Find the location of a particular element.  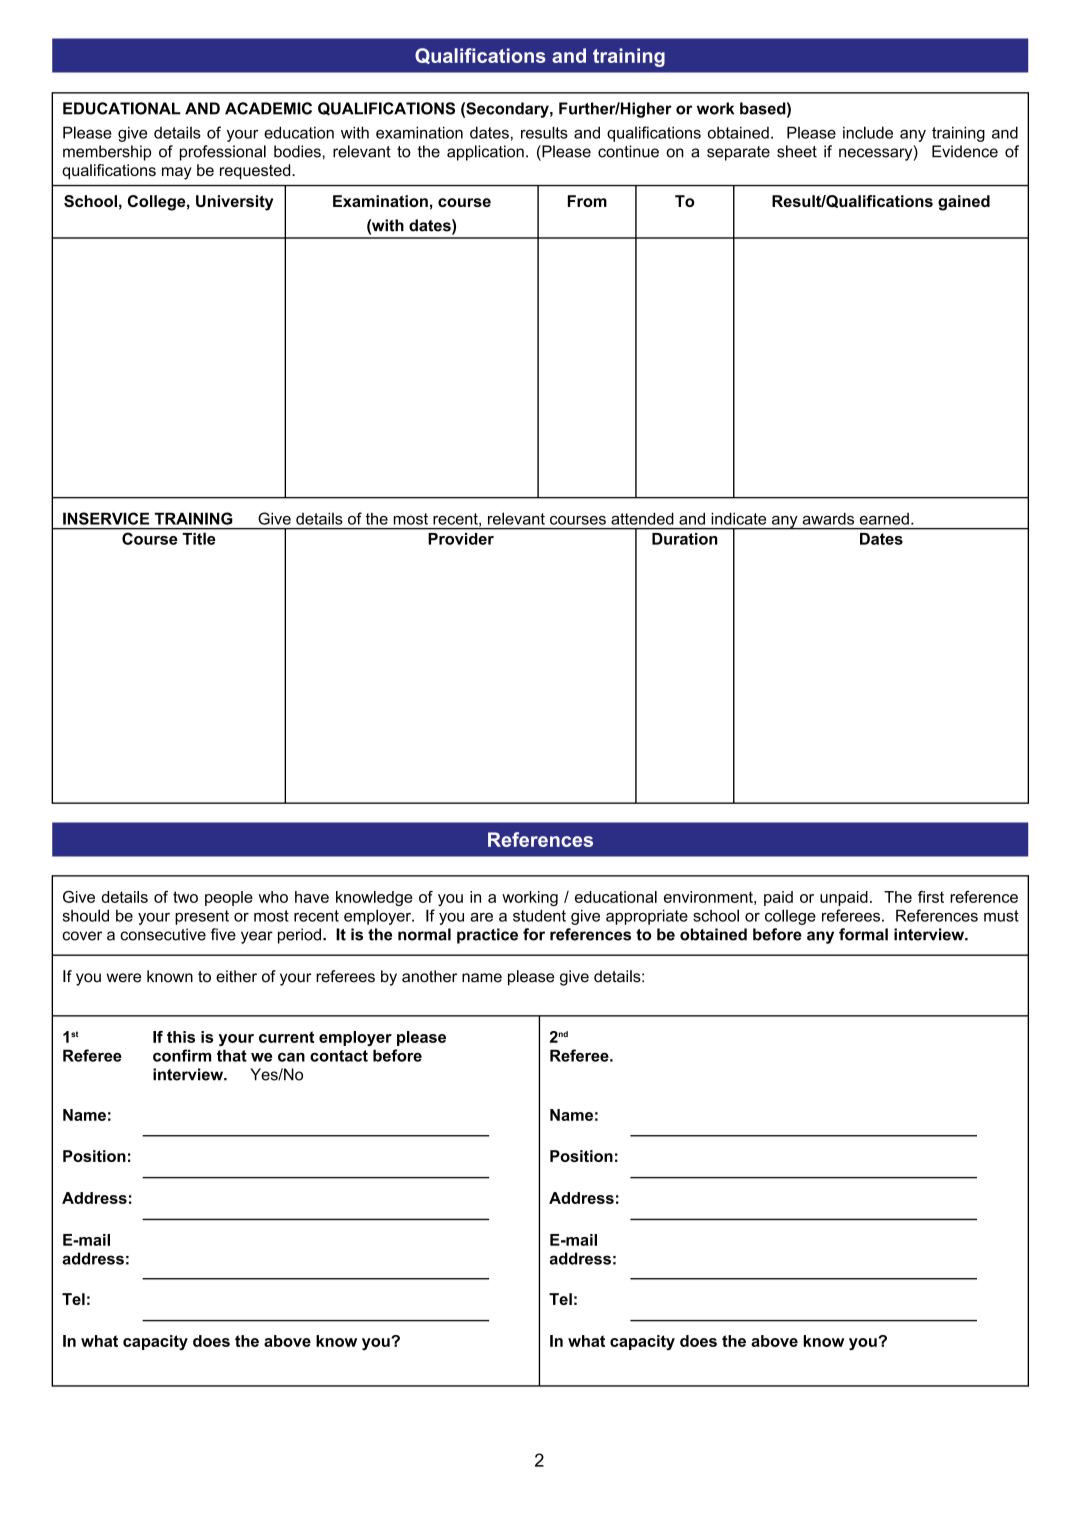

professional is located at coordinates (223, 153).
